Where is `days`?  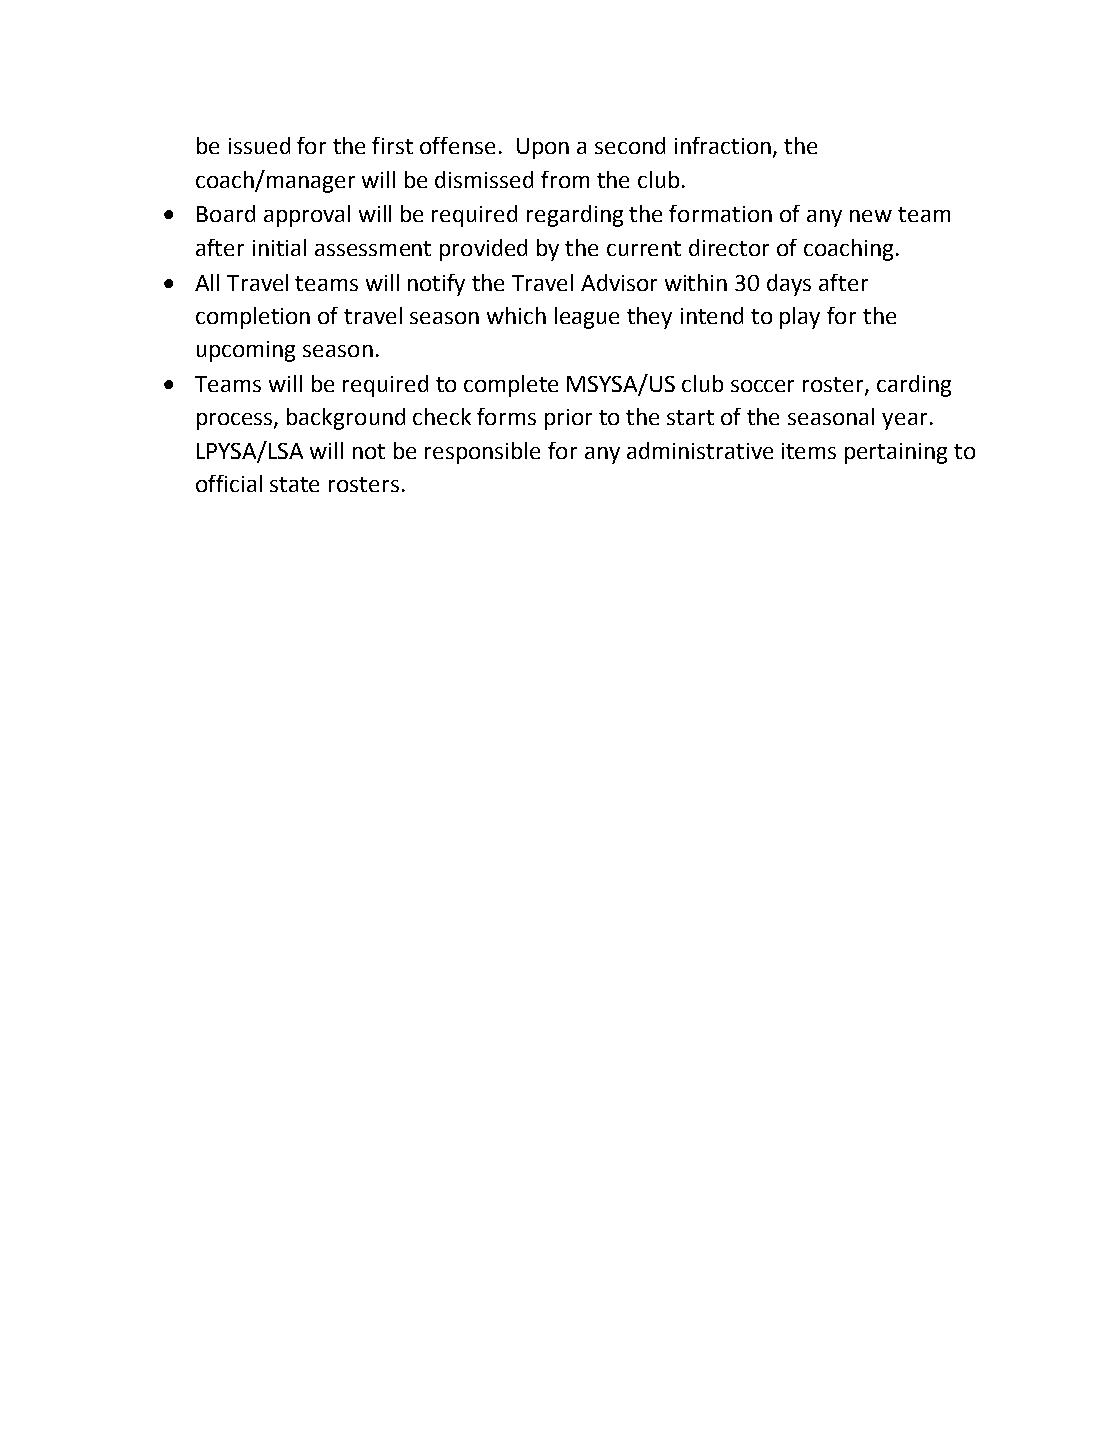
days is located at coordinates (789, 285).
